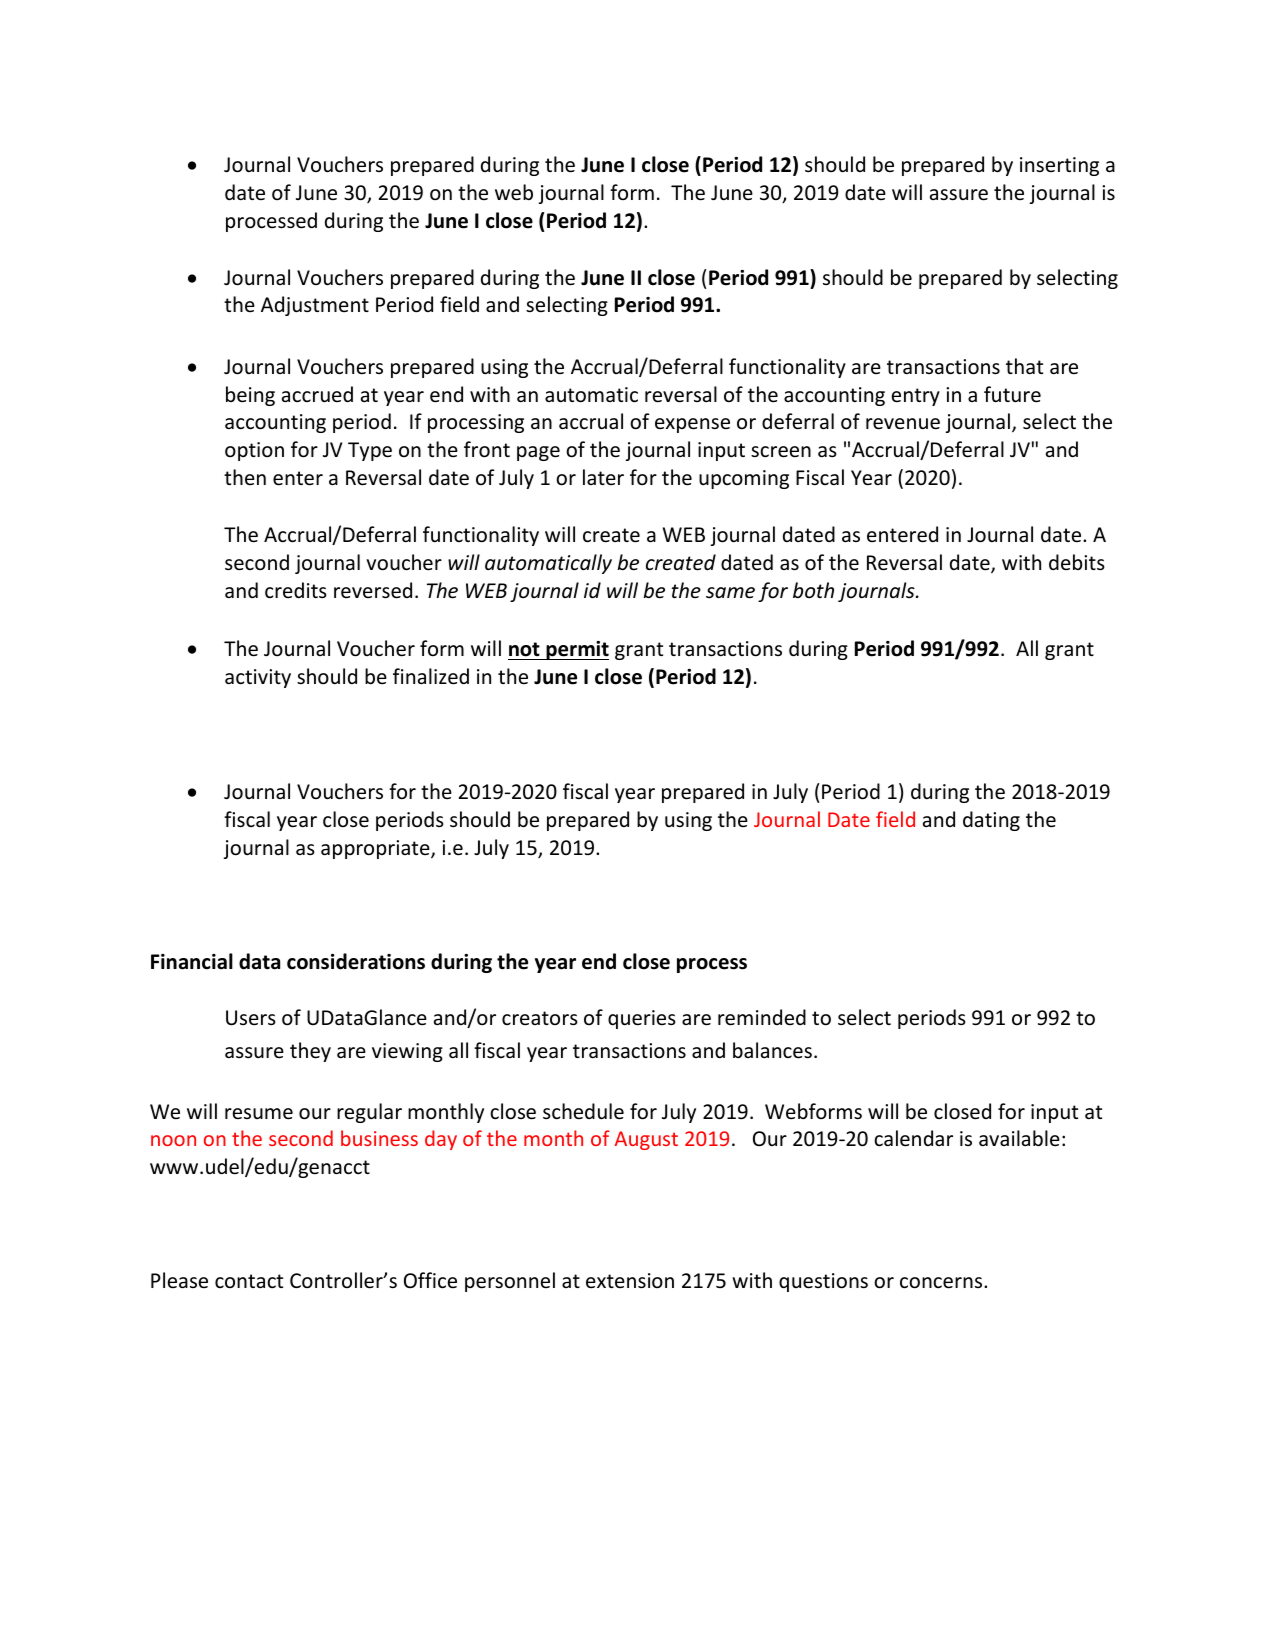 This document has width=1271, height=1644. Describe the element at coordinates (903, 424) in the document. I see `revenue` at that location.
